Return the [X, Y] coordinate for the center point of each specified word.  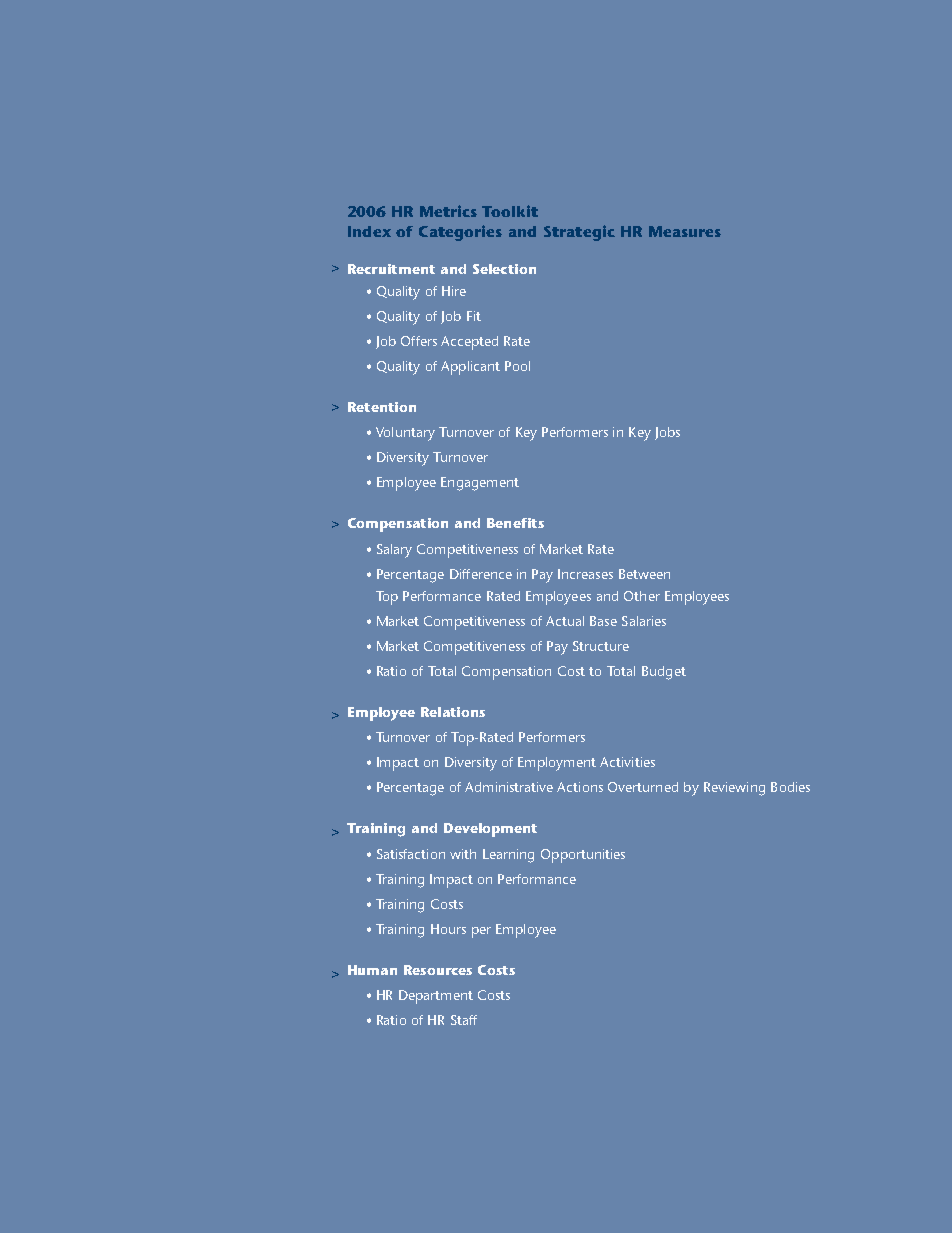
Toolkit [510, 211]
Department [436, 997]
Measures [685, 231]
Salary [394, 551]
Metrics [448, 211]
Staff [464, 1020]
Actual [565, 621]
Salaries [644, 621]
